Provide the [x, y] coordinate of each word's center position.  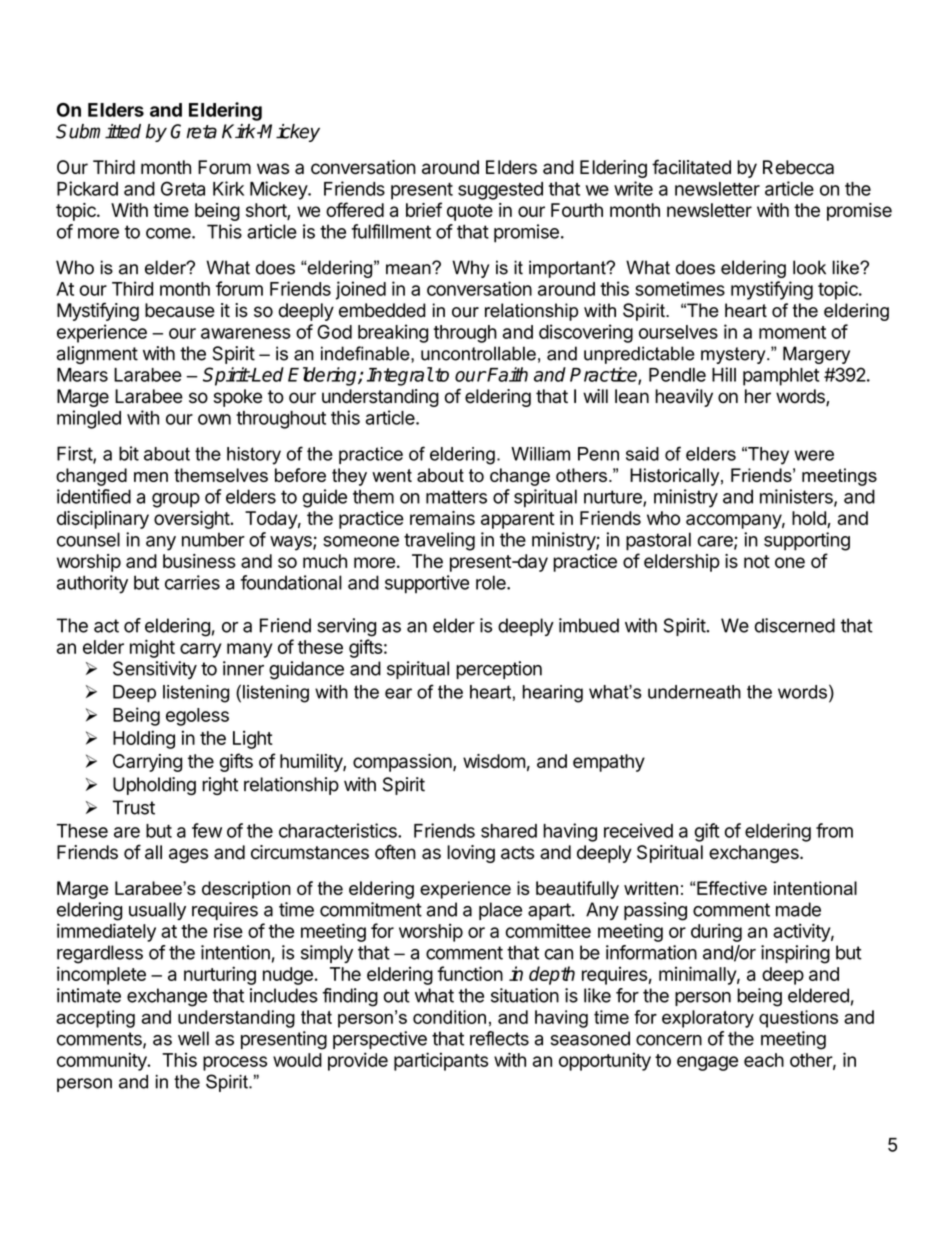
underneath [694, 692]
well [193, 1038]
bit [129, 453]
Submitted [98, 131]
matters [456, 497]
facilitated [691, 167]
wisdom [494, 761]
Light [253, 739]
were [814, 455]
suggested [500, 191]
